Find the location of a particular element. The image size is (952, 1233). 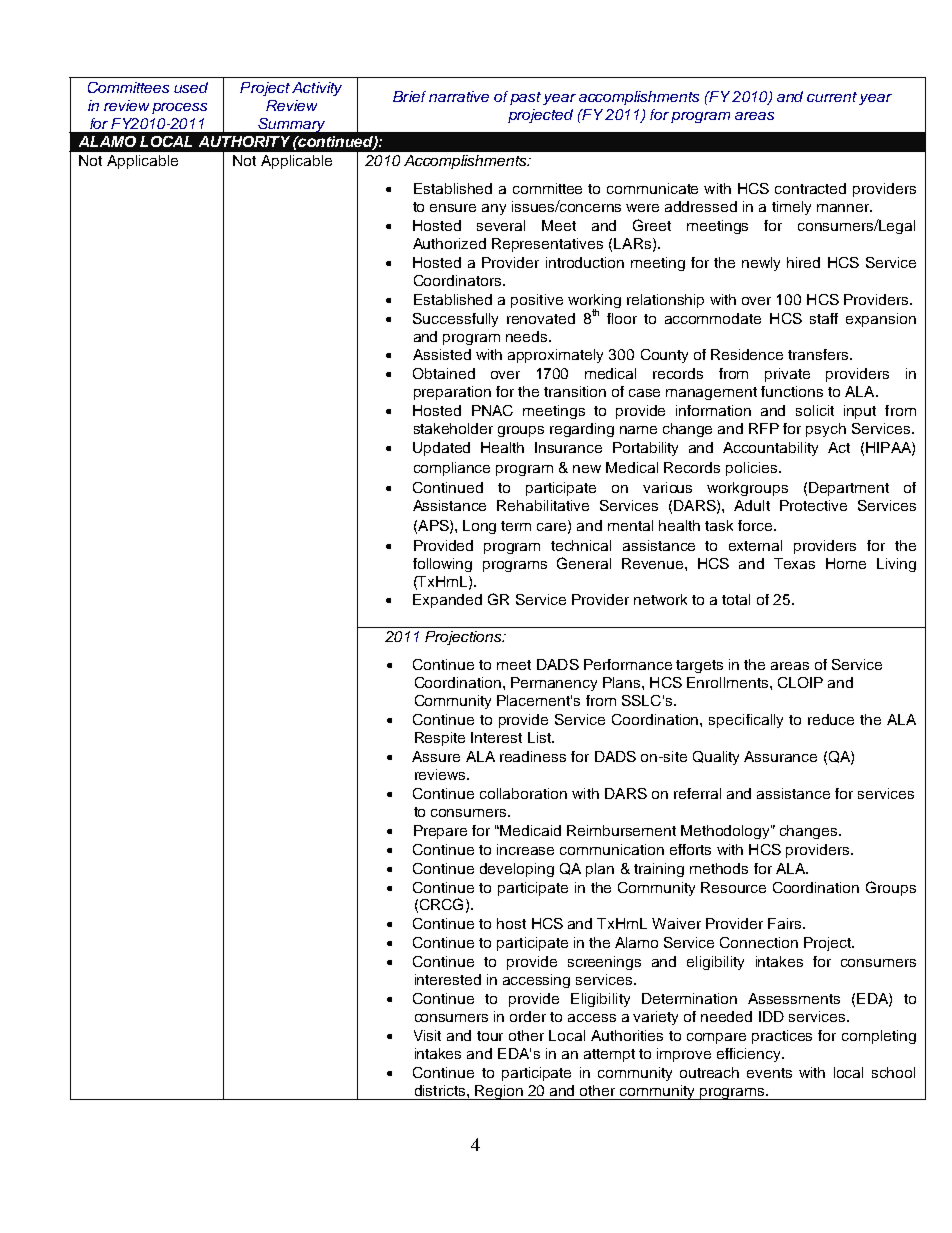

following is located at coordinates (442, 565).
